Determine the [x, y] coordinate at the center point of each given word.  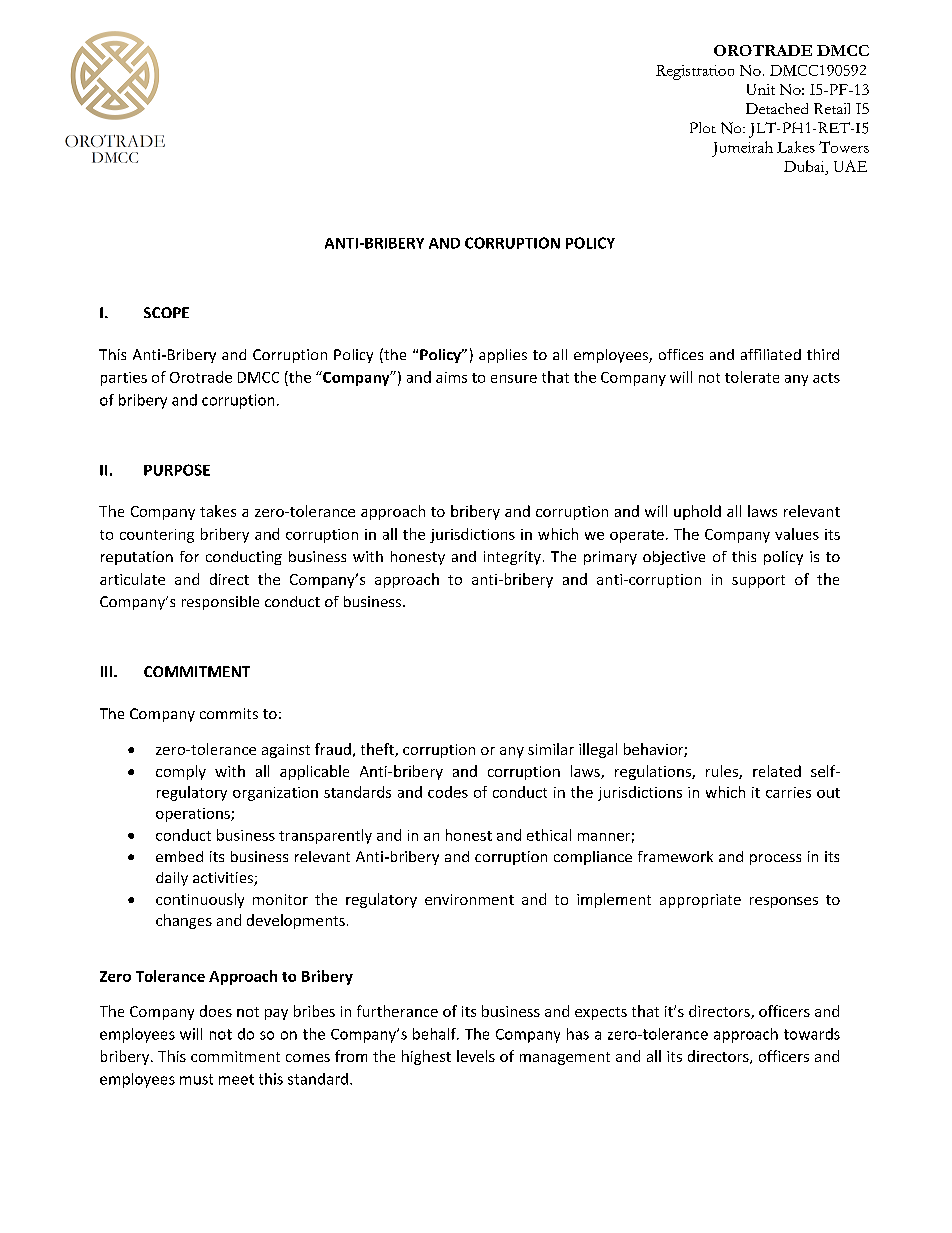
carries [788, 792]
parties [124, 379]
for [189, 556]
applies [503, 356]
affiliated [771, 354]
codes [448, 792]
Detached [777, 108]
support [758, 581]
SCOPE [166, 312]
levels [476, 1056]
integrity [512, 558]
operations [194, 815]
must [196, 1079]
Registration [695, 72]
